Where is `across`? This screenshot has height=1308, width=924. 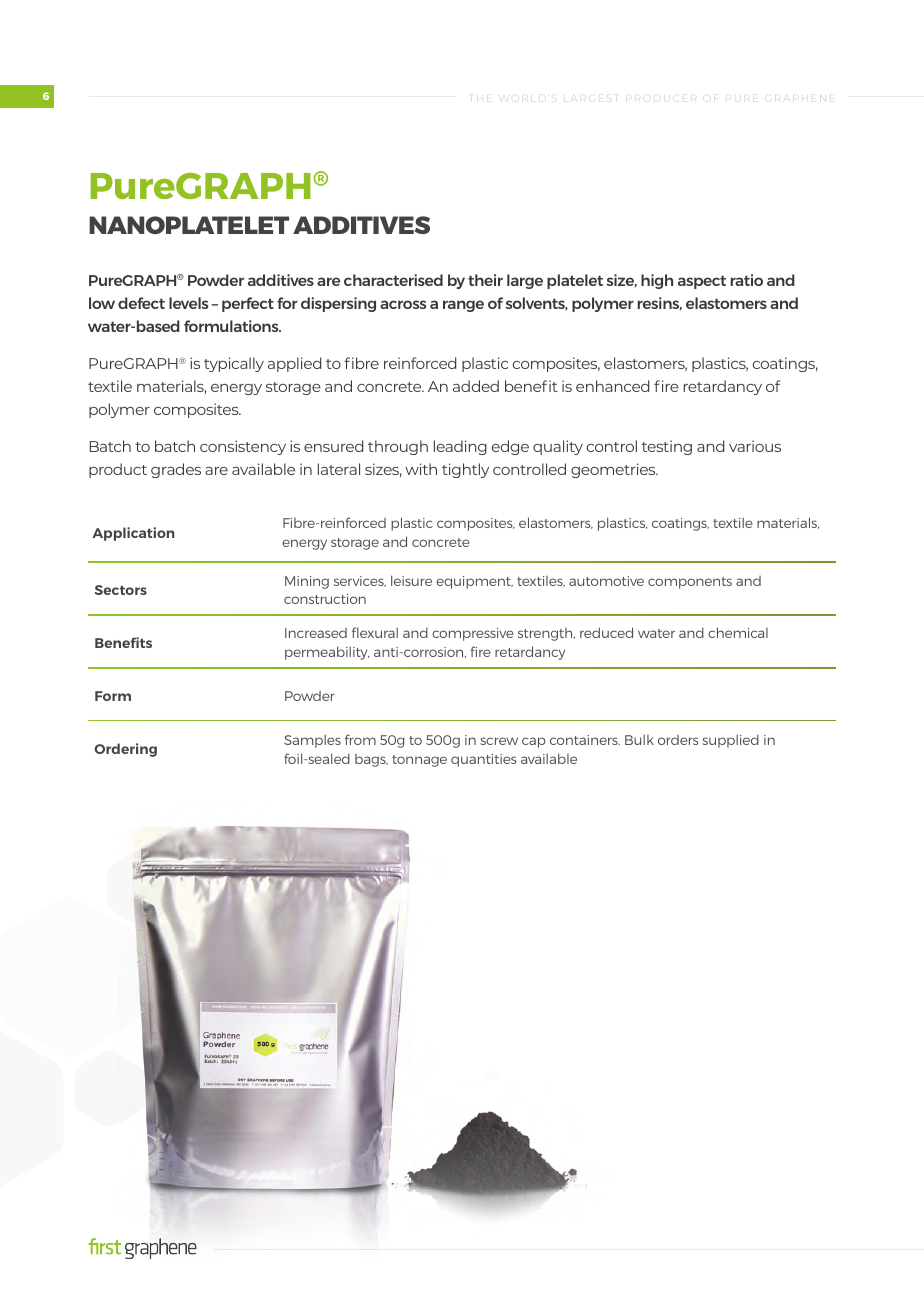 across is located at coordinates (403, 304).
